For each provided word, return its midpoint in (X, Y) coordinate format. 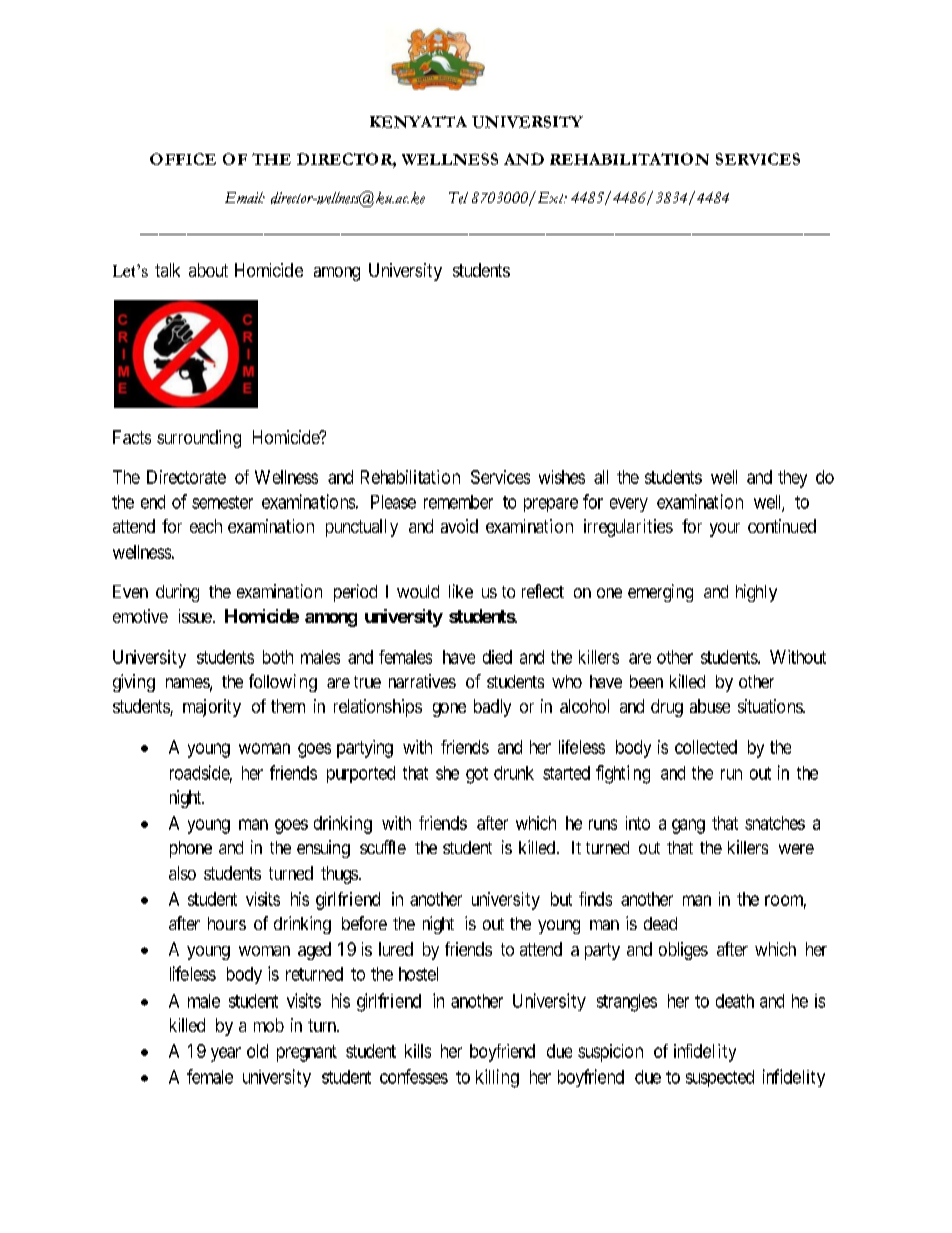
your (725, 530)
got (477, 775)
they (792, 479)
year (226, 1054)
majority (212, 708)
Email (245, 197)
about (208, 270)
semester (222, 502)
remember (458, 502)
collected (706, 747)
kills (418, 1051)
